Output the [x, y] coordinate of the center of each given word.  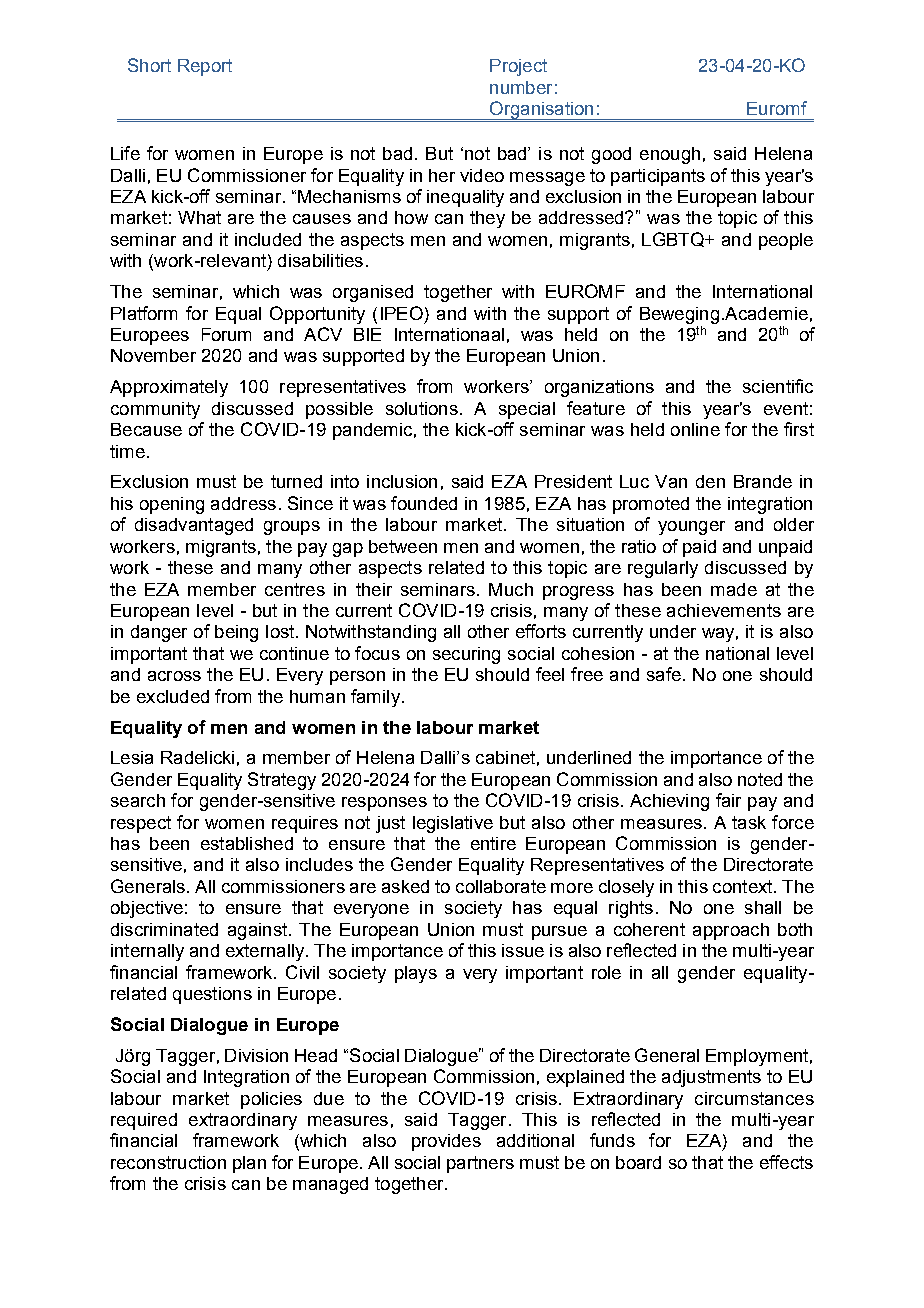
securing [466, 655]
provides [446, 1142]
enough [670, 155]
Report [205, 67]
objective [147, 909]
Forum [226, 334]
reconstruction [168, 1162]
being [236, 633]
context [744, 886]
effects [786, 1162]
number [521, 87]
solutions [422, 408]
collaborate [501, 886]
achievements [724, 610]
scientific [778, 386]
